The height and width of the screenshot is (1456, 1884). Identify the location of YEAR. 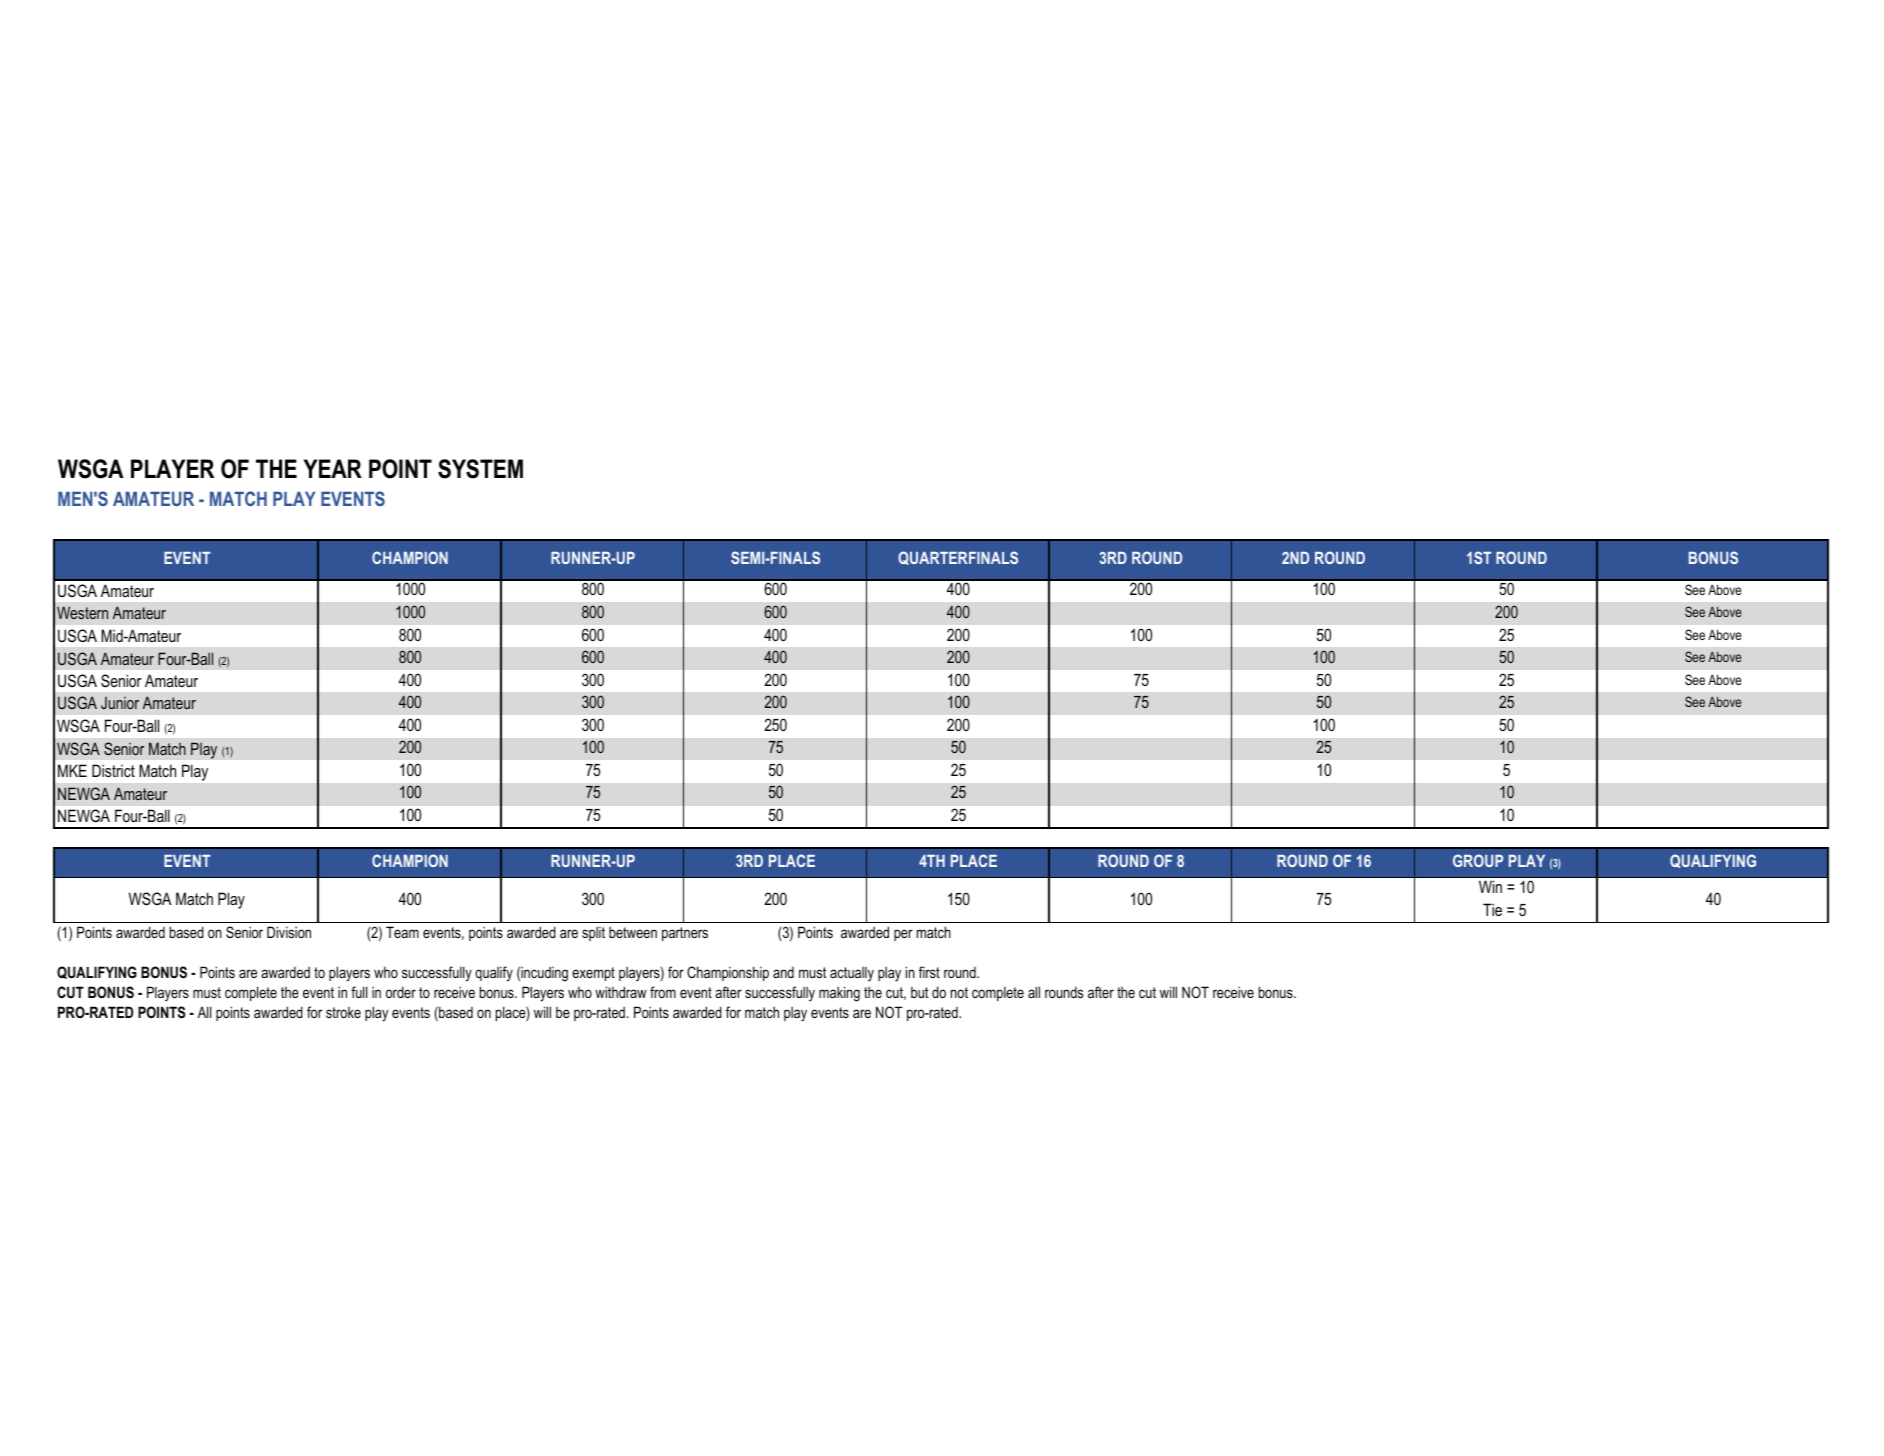
(333, 468).
